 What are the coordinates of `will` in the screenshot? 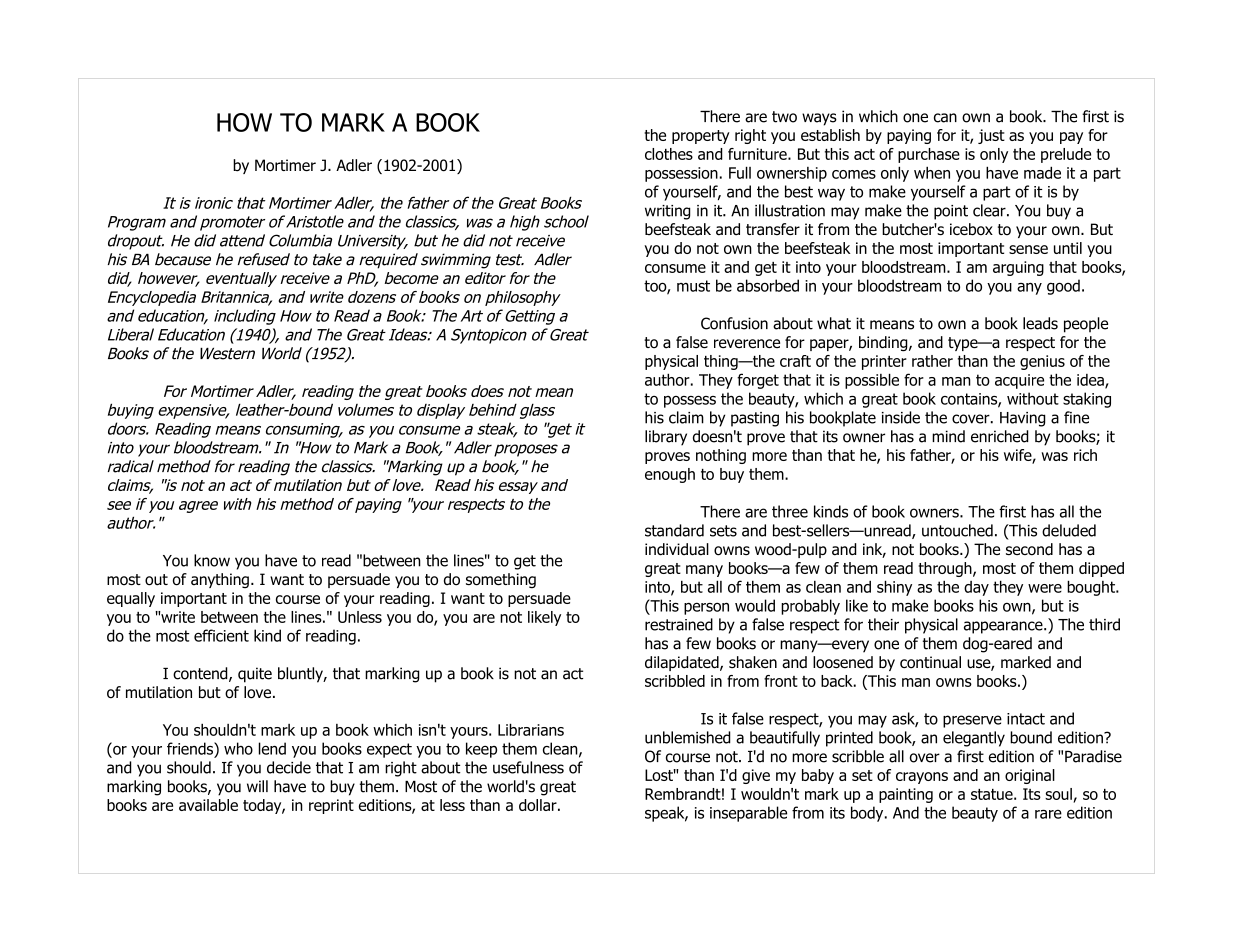 It's located at (257, 786).
